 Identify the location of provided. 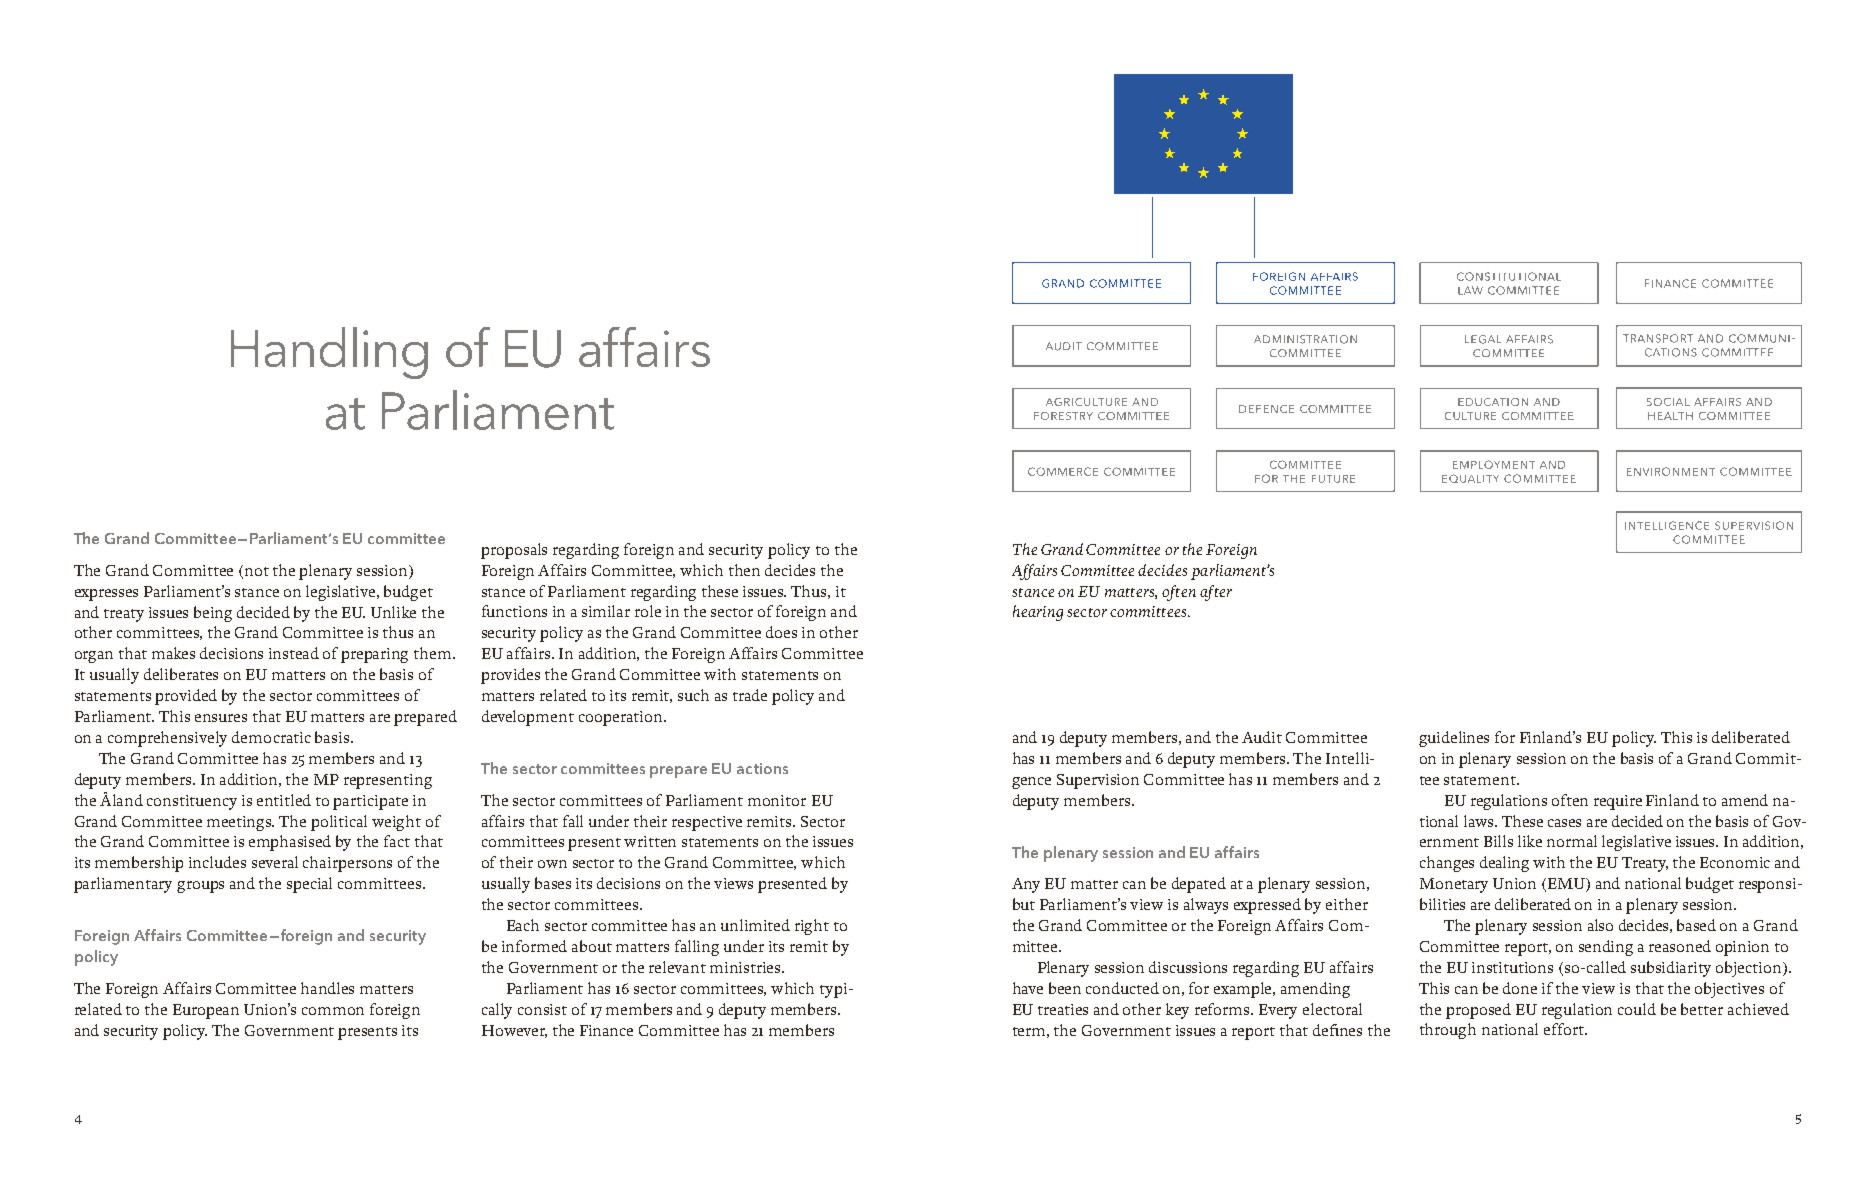
(186, 697).
